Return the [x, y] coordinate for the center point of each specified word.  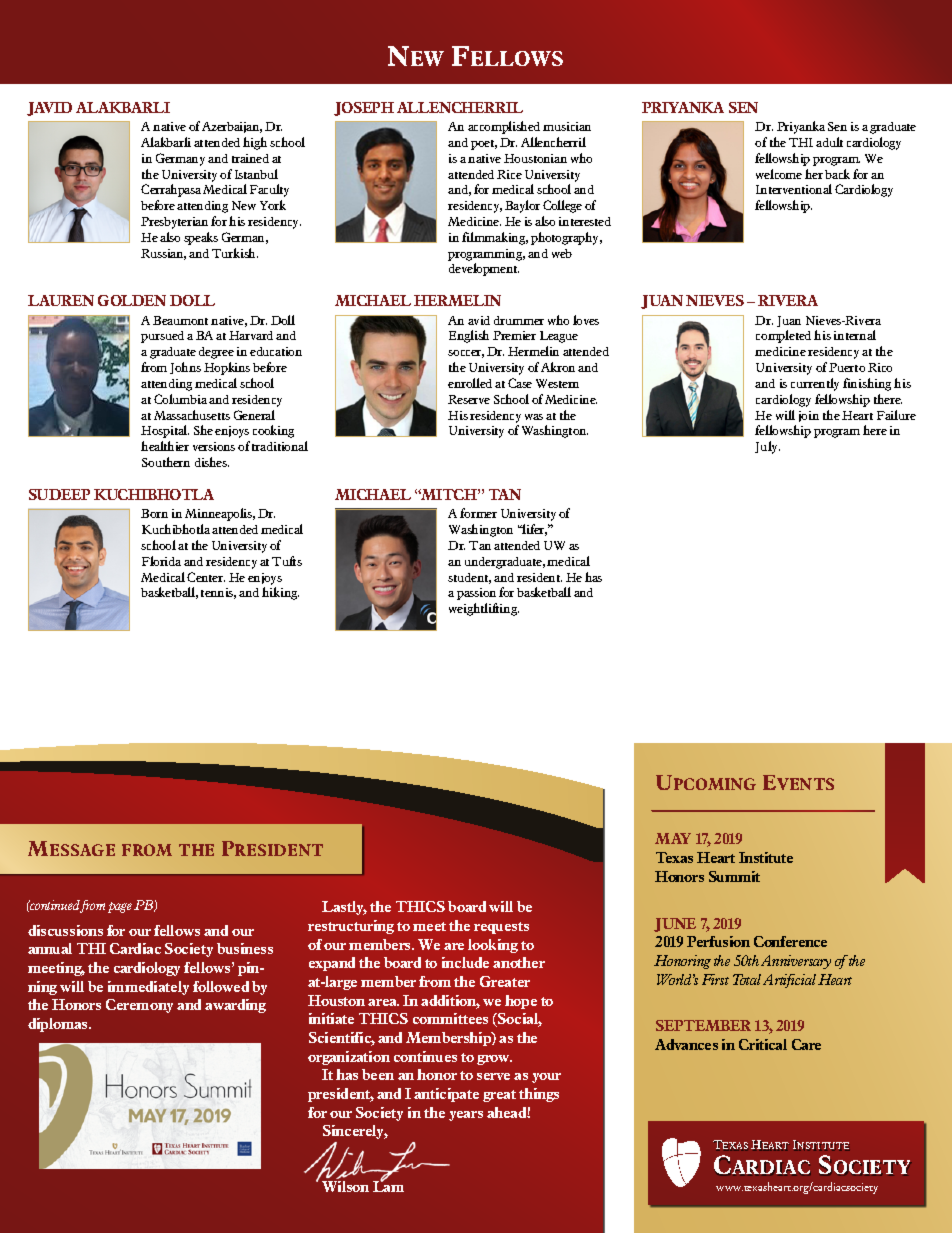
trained [250, 158]
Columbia [180, 399]
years [466, 1116]
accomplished [504, 127]
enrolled [470, 383]
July [767, 447]
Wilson [345, 1186]
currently [815, 384]
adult [829, 142]
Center [206, 577]
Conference [790, 941]
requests [501, 928]
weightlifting [484, 609]
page [120, 907]
